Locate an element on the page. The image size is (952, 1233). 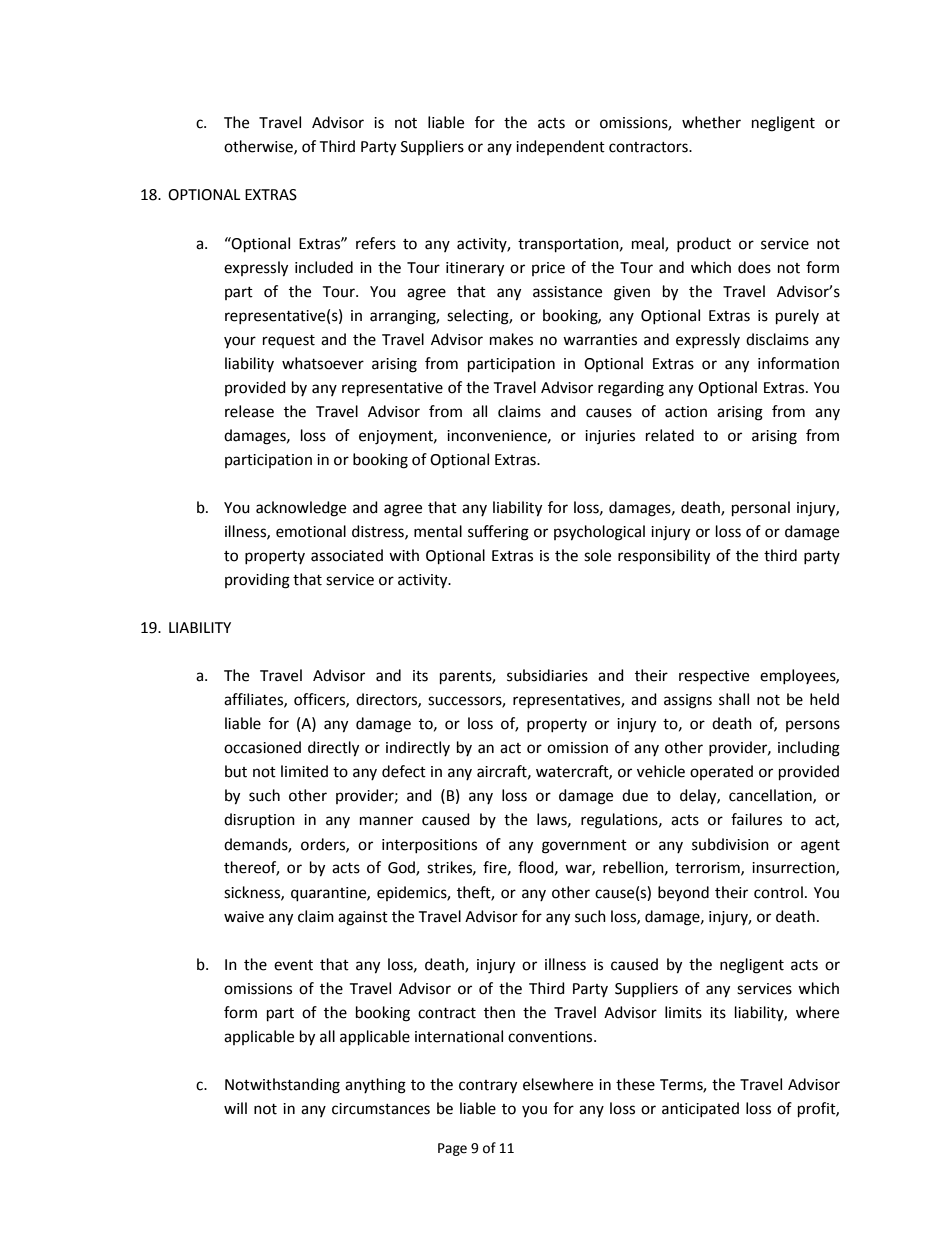
providing is located at coordinates (257, 581).
